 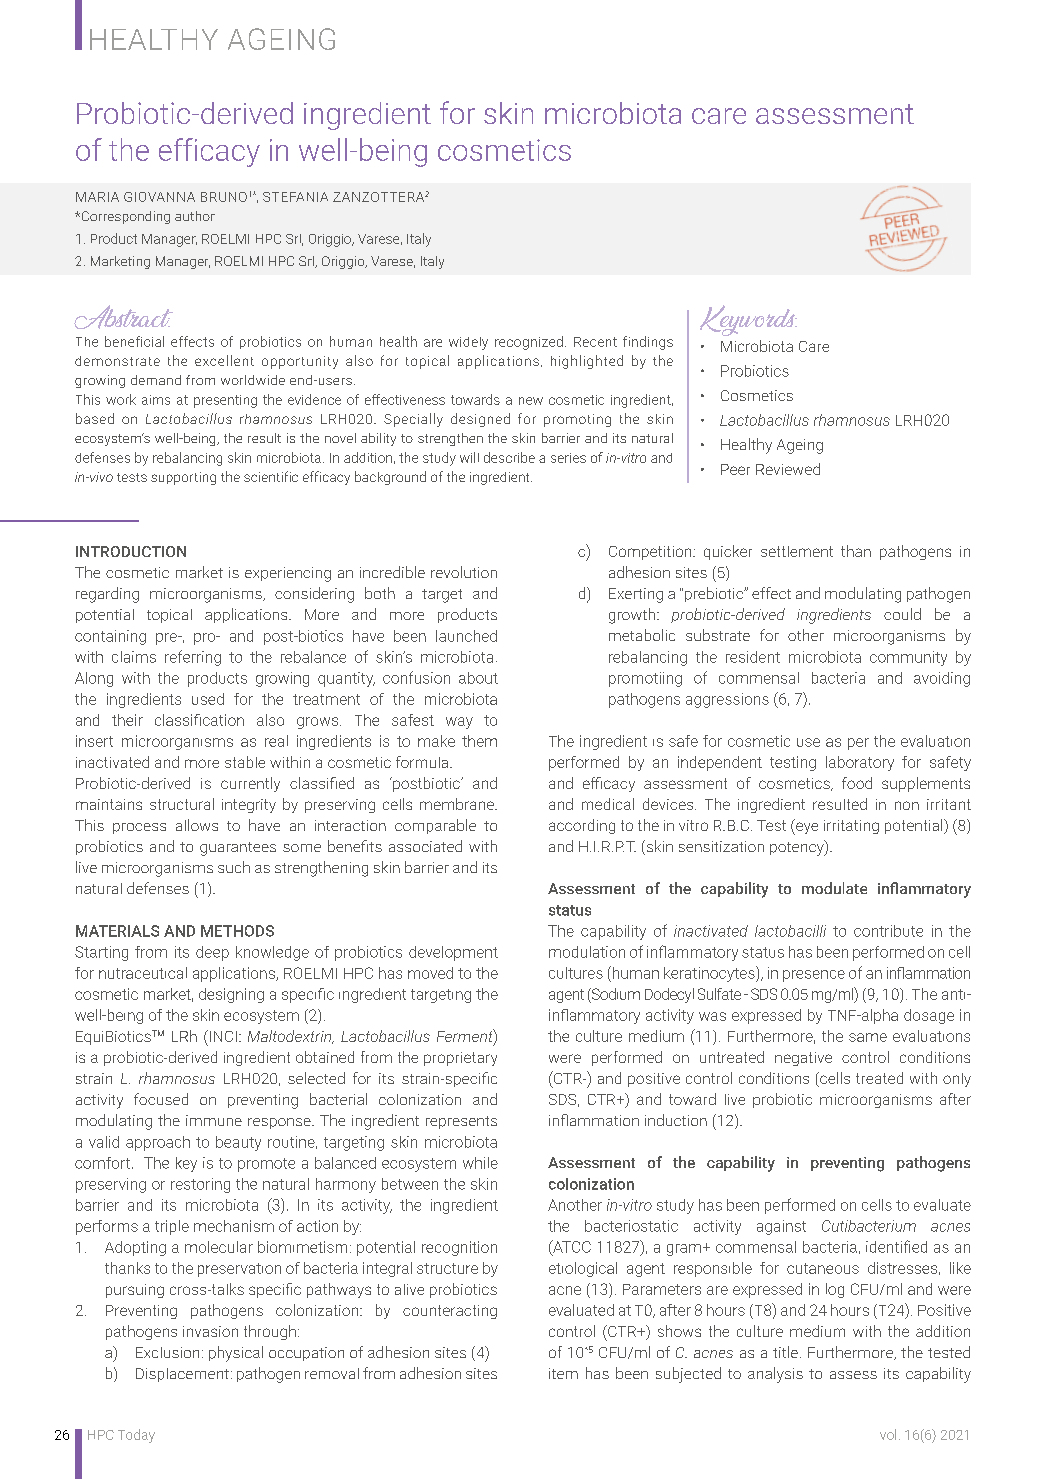 What do you see at coordinates (461, 1122) in the page?
I see `represents` at bounding box center [461, 1122].
